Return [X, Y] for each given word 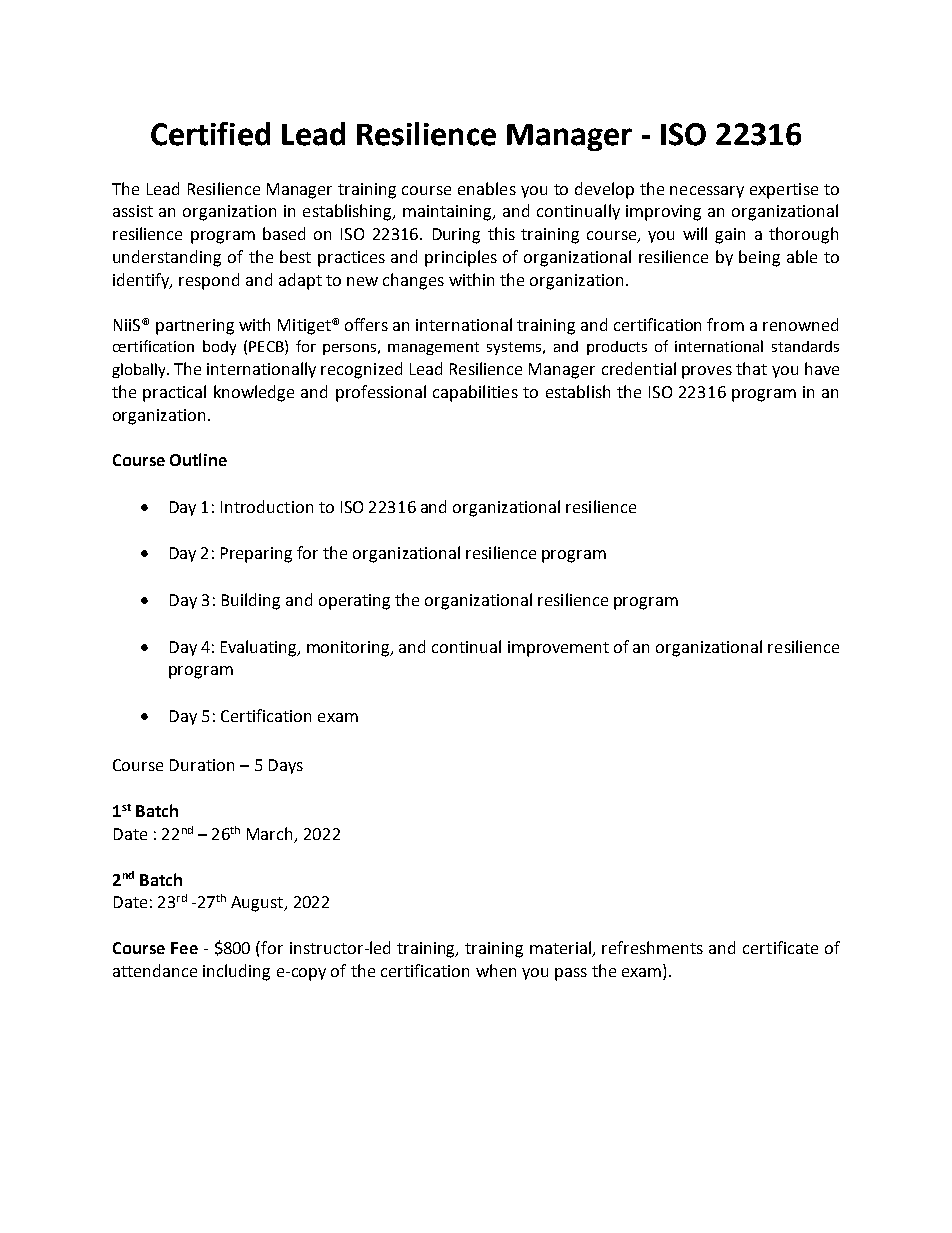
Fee [184, 948]
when [496, 970]
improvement [558, 649]
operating [354, 602]
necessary [707, 192]
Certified [210, 134]
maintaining [449, 213]
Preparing [256, 555]
